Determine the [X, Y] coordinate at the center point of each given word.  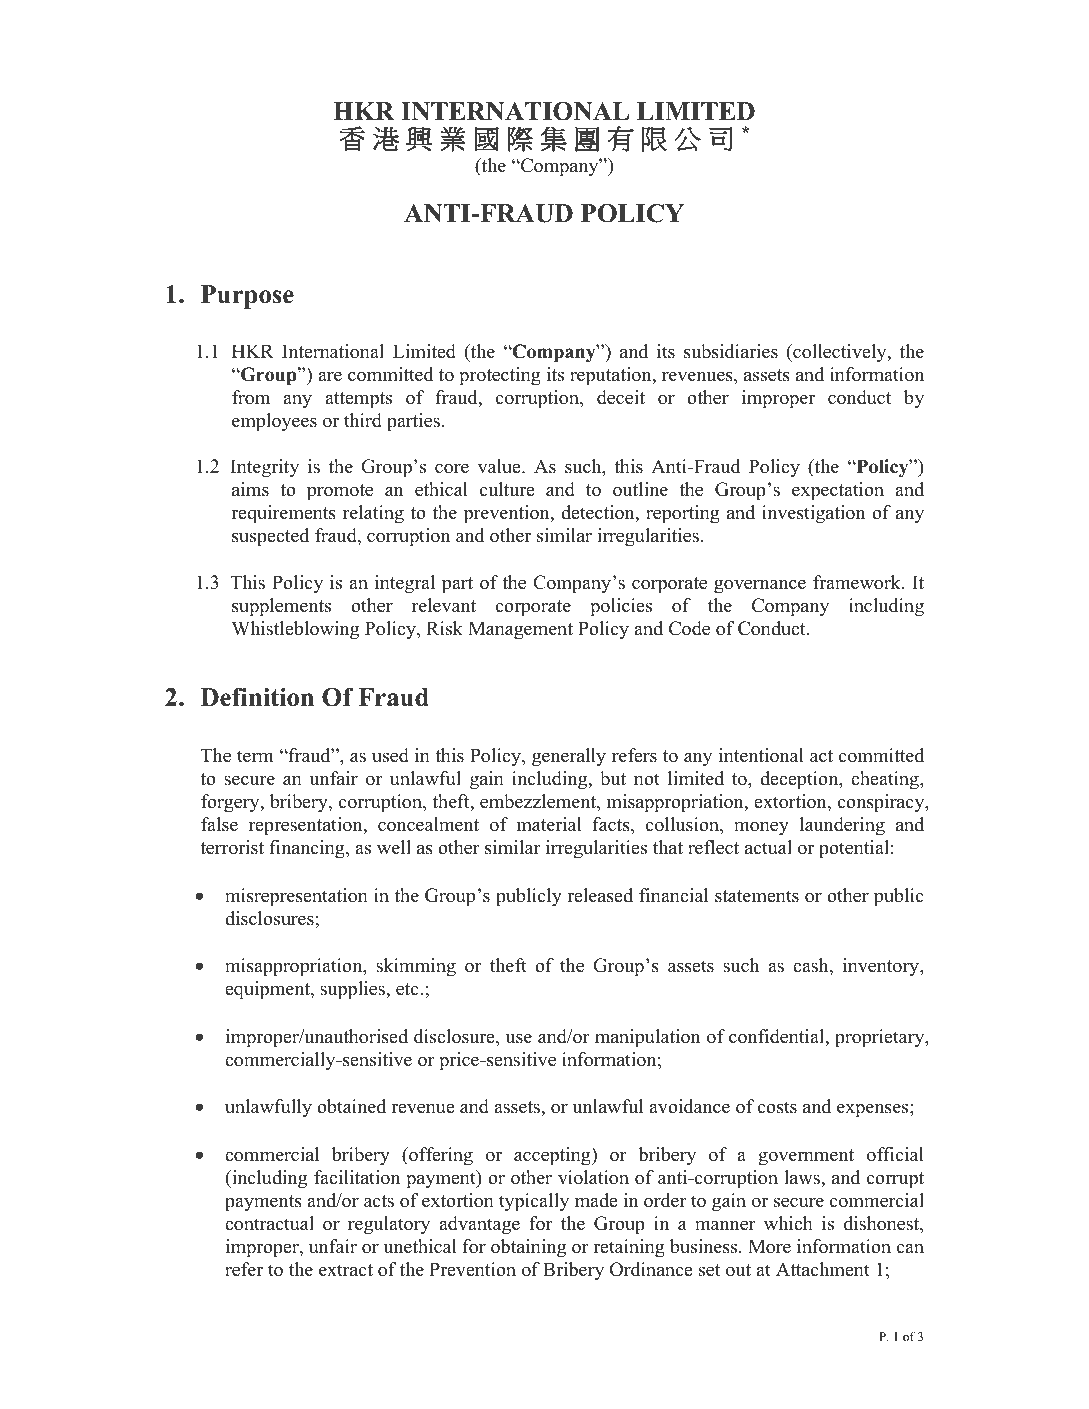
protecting [500, 376]
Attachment [823, 1269]
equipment [268, 990]
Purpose [247, 297]
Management [520, 630]
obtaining [528, 1248]
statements [757, 896]
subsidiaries [731, 351]
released [600, 895]
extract [346, 1270]
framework [858, 582]
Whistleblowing [295, 630]
